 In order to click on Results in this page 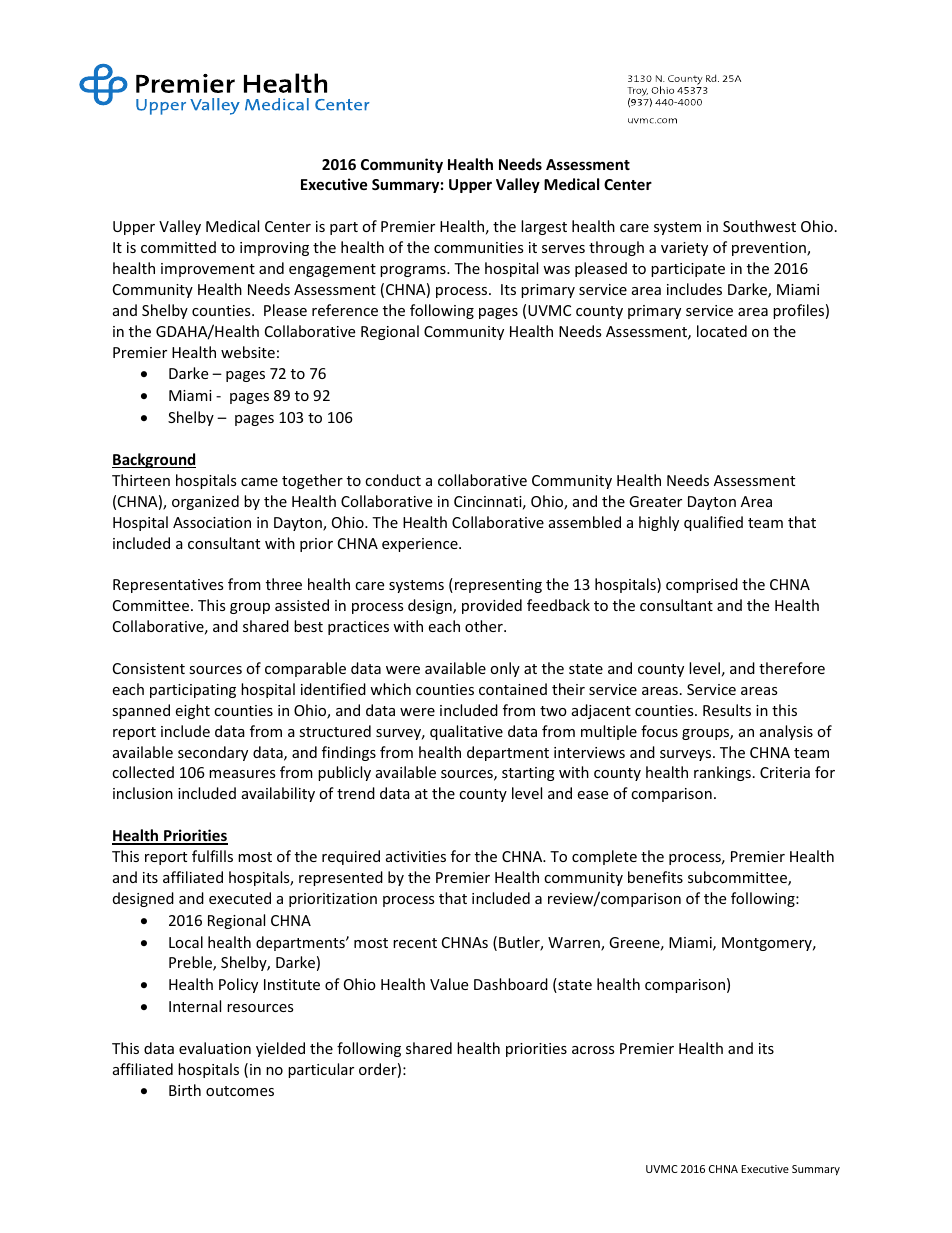, I will do `click(727, 710)`.
